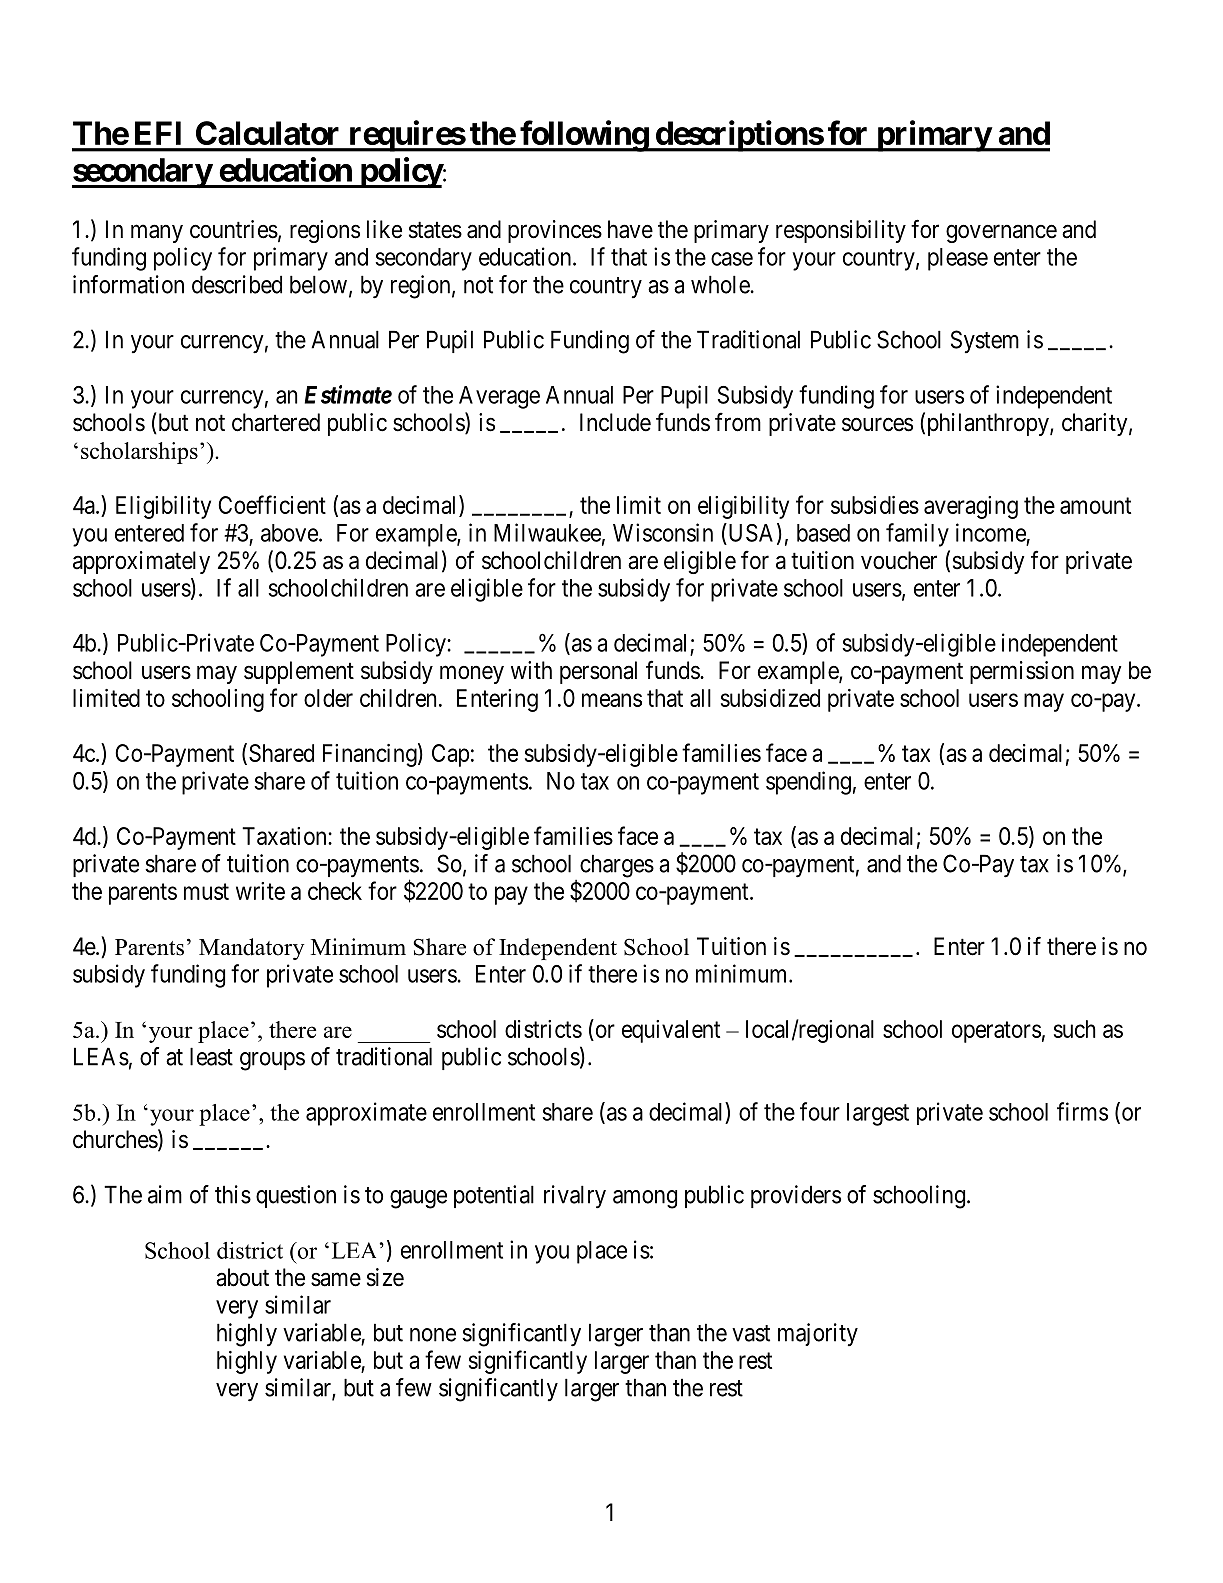  What do you see at coordinates (234, 229) in the document?
I see `countries` at bounding box center [234, 229].
